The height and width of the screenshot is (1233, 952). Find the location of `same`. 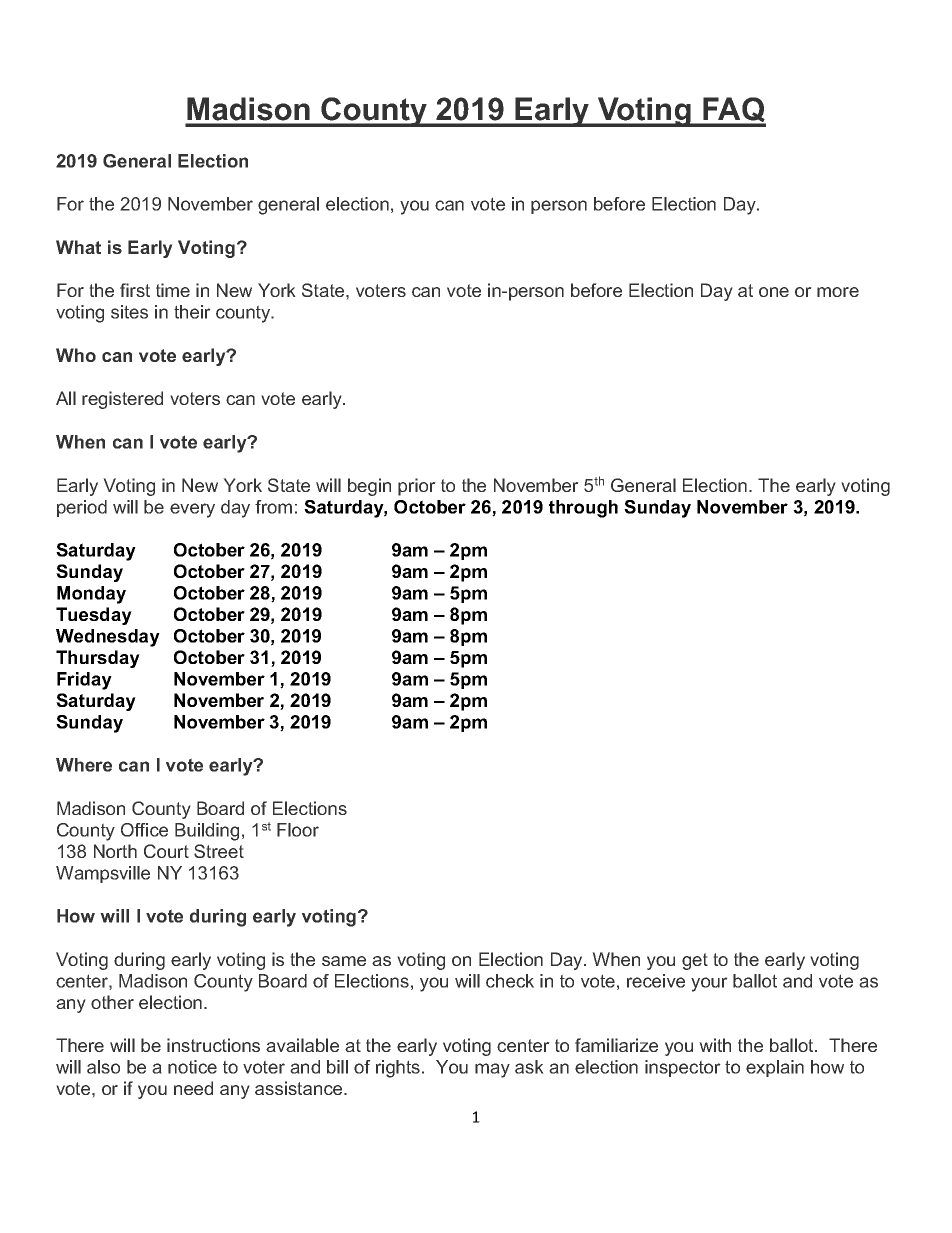

same is located at coordinates (344, 961).
